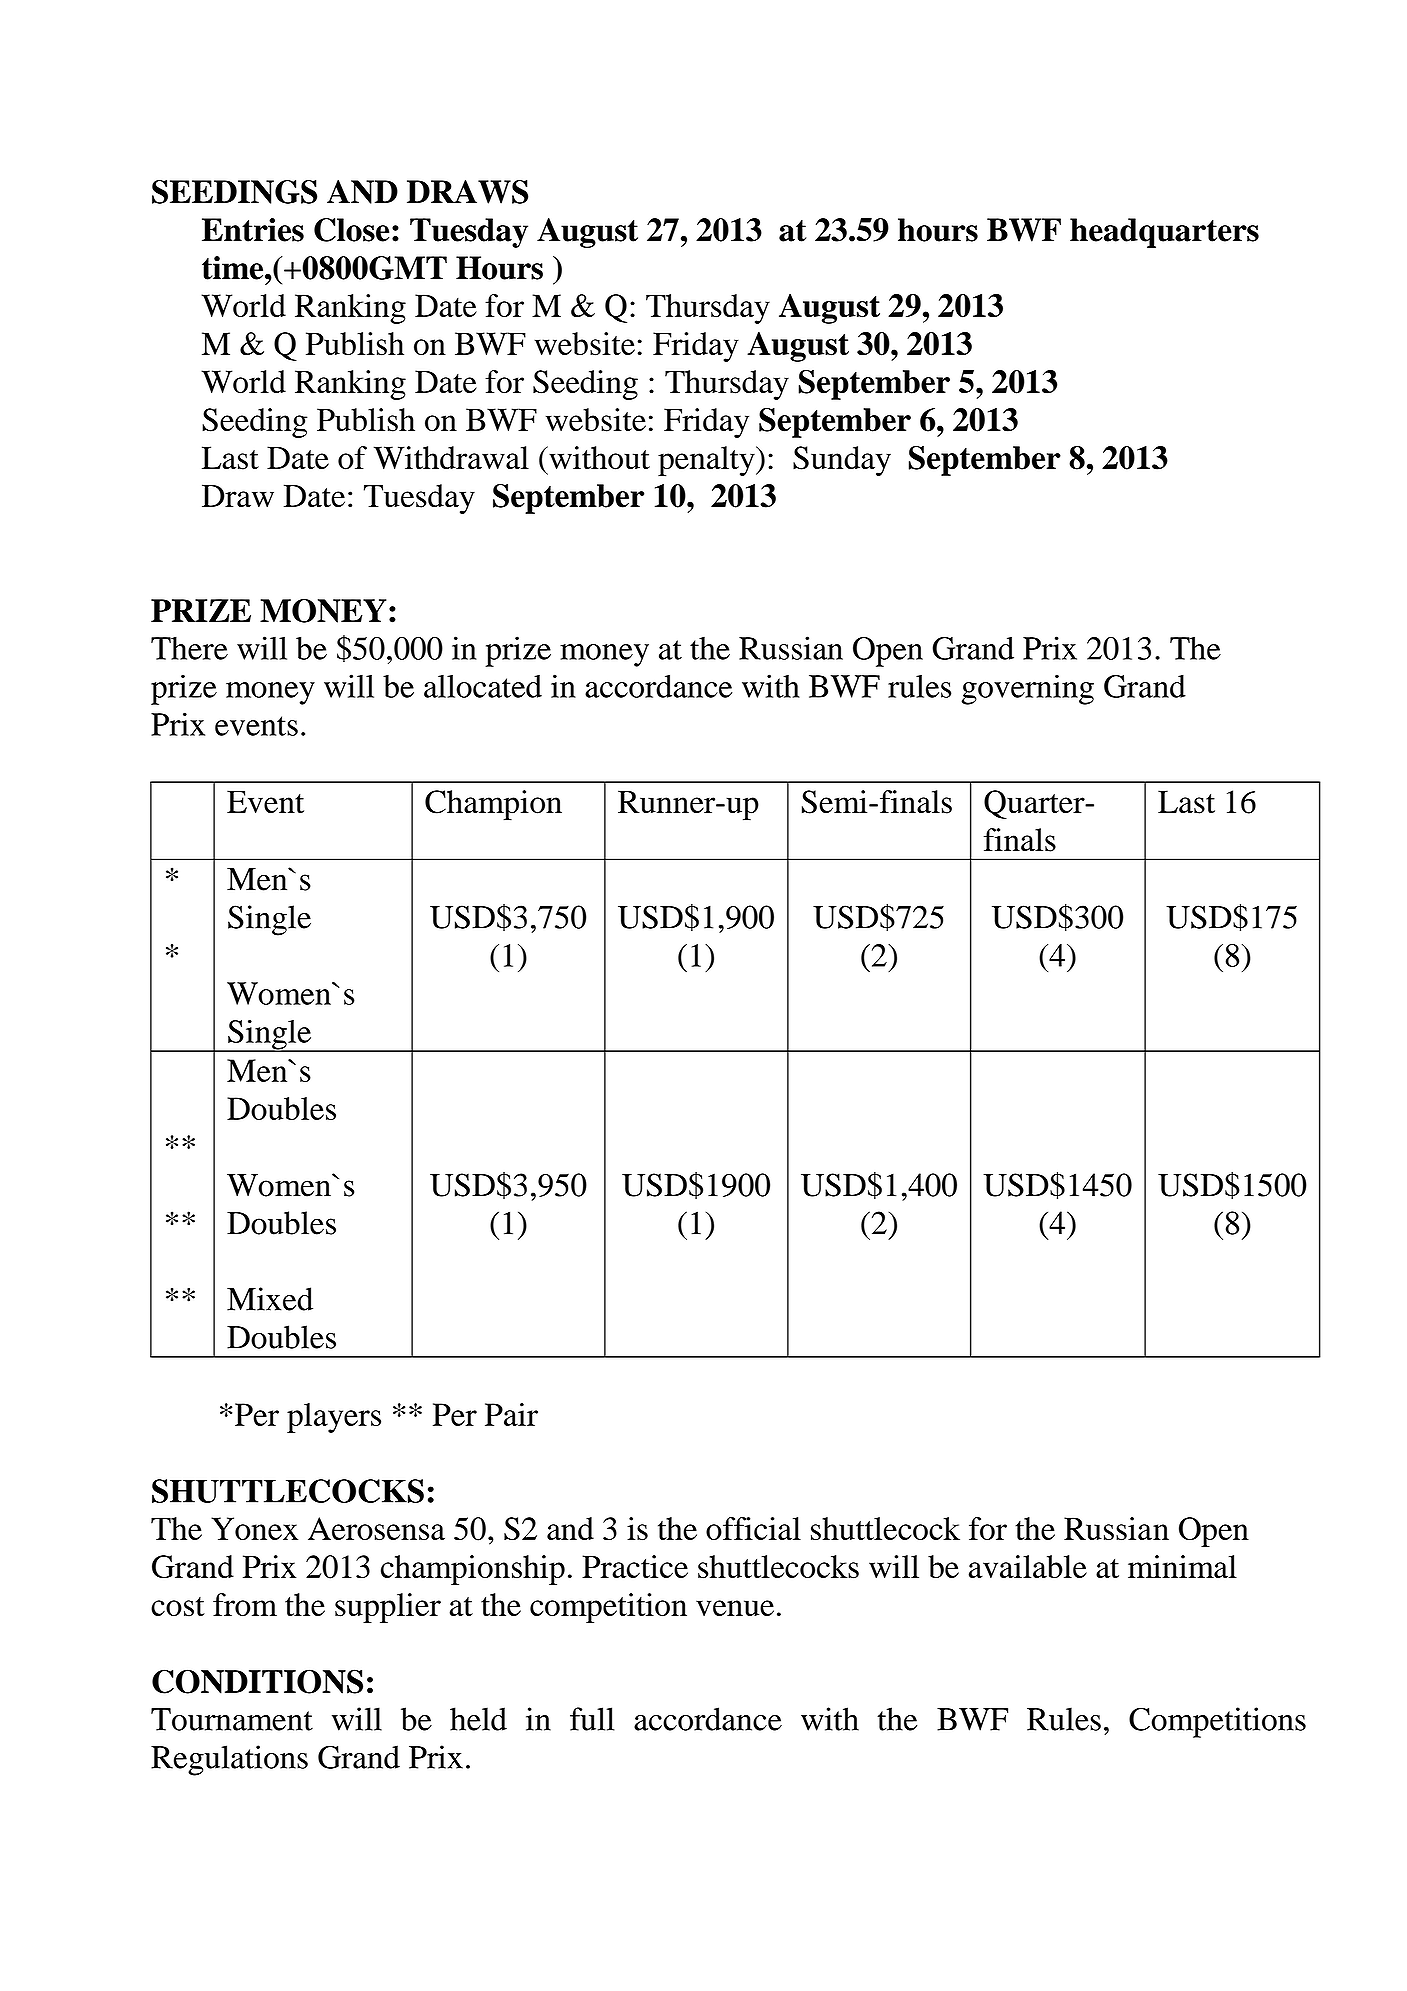 The width and height of the page is (1407, 1991). What do you see at coordinates (253, 230) in the page?
I see `Entries` at bounding box center [253, 230].
